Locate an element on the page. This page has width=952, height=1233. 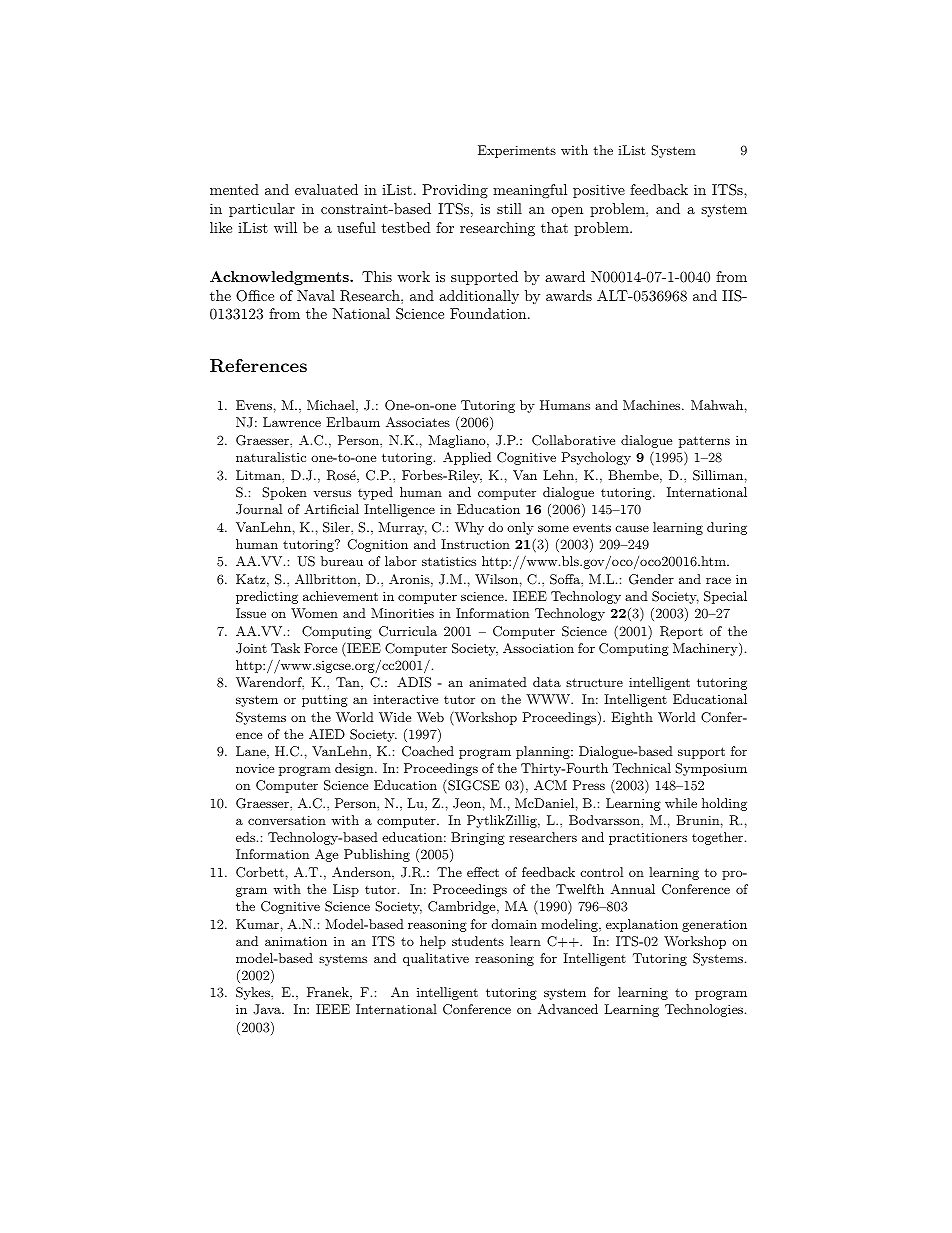
particular is located at coordinates (262, 210).
